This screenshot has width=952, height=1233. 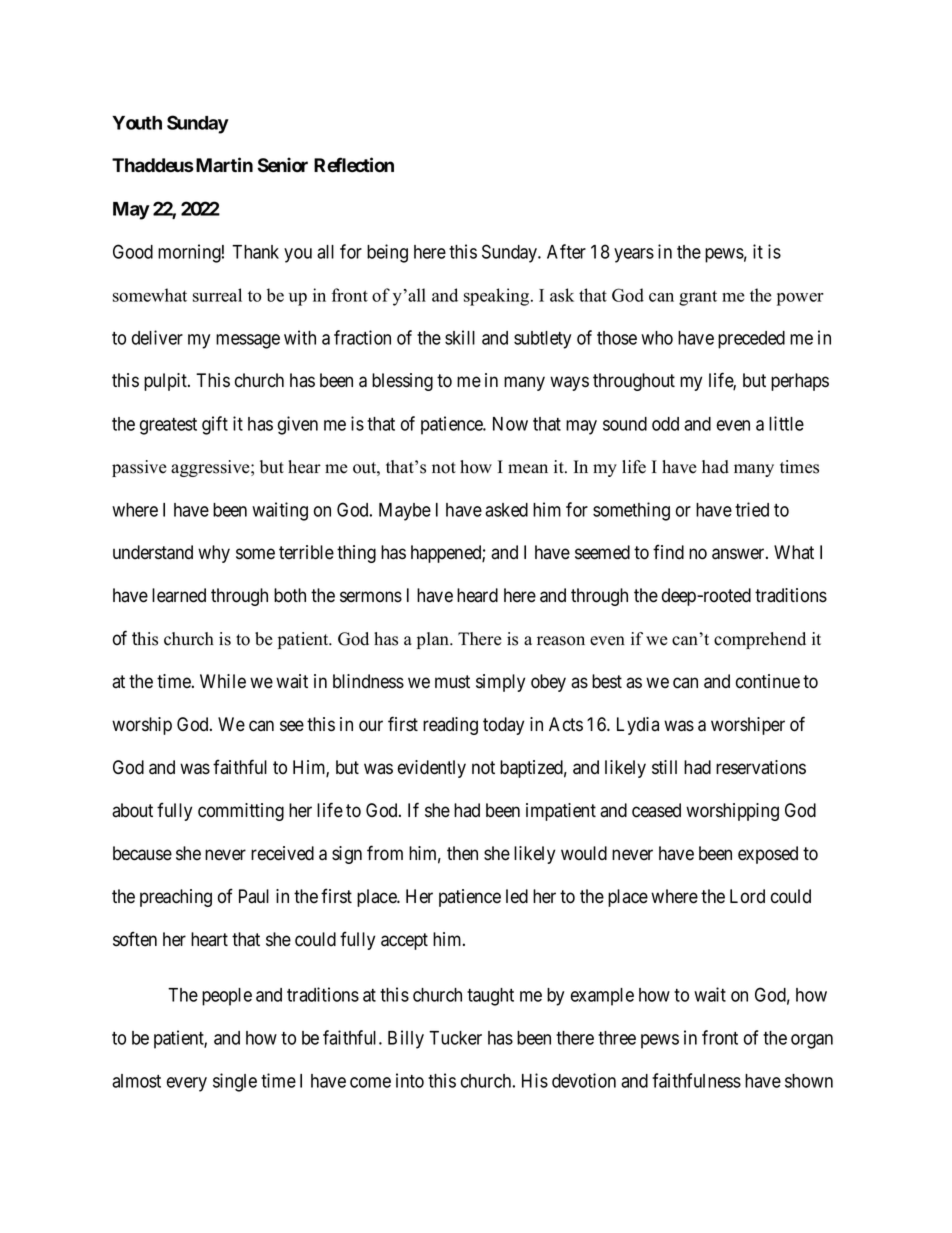 What do you see at coordinates (434, 640) in the screenshot?
I see `plan` at bounding box center [434, 640].
